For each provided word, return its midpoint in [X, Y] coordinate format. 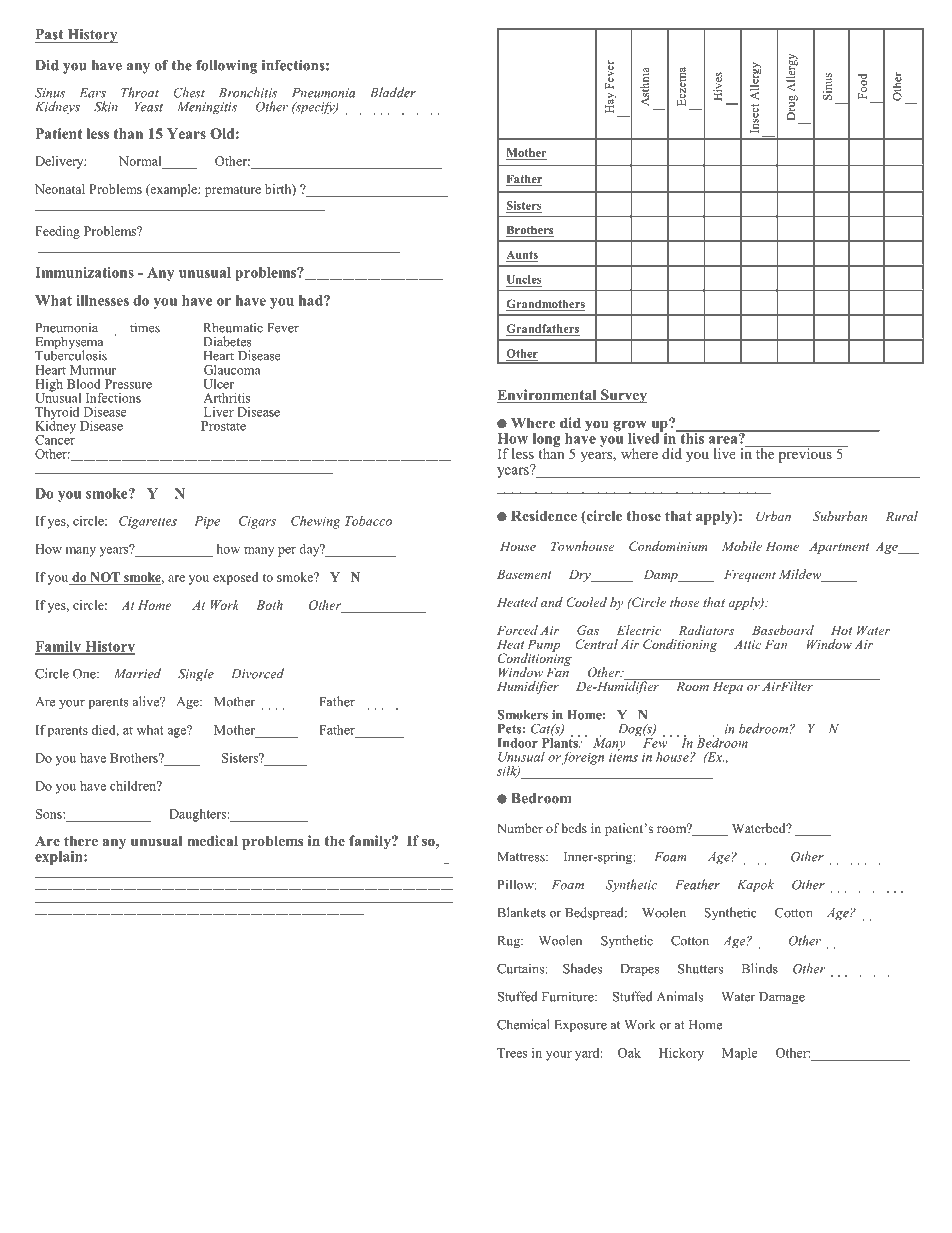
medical [212, 840]
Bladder [393, 92]
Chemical [523, 1024]
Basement [524, 574]
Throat [140, 92]
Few [656, 742]
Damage [782, 998]
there [81, 840]
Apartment [839, 548]
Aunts [522, 254]
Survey [623, 396]
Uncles [524, 279]
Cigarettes [148, 522]
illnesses [102, 300]
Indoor [517, 743]
